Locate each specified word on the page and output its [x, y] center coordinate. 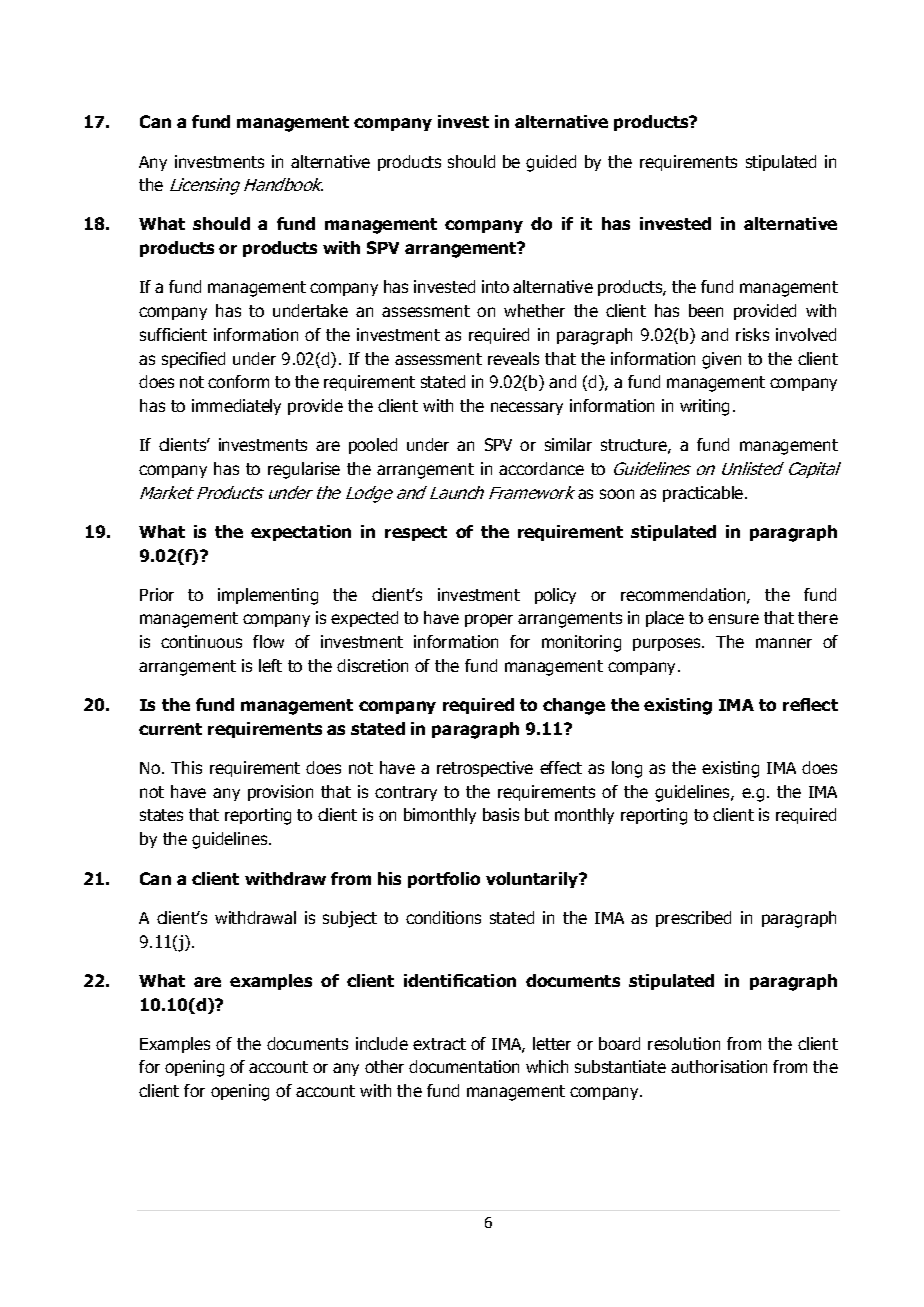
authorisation [719, 1066]
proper [489, 620]
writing [704, 407]
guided [551, 163]
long [627, 769]
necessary [527, 408]
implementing [268, 596]
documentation [464, 1066]
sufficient [173, 334]
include [382, 1043]
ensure [733, 619]
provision [280, 793]
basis [501, 814]
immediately [236, 407]
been [706, 310]
